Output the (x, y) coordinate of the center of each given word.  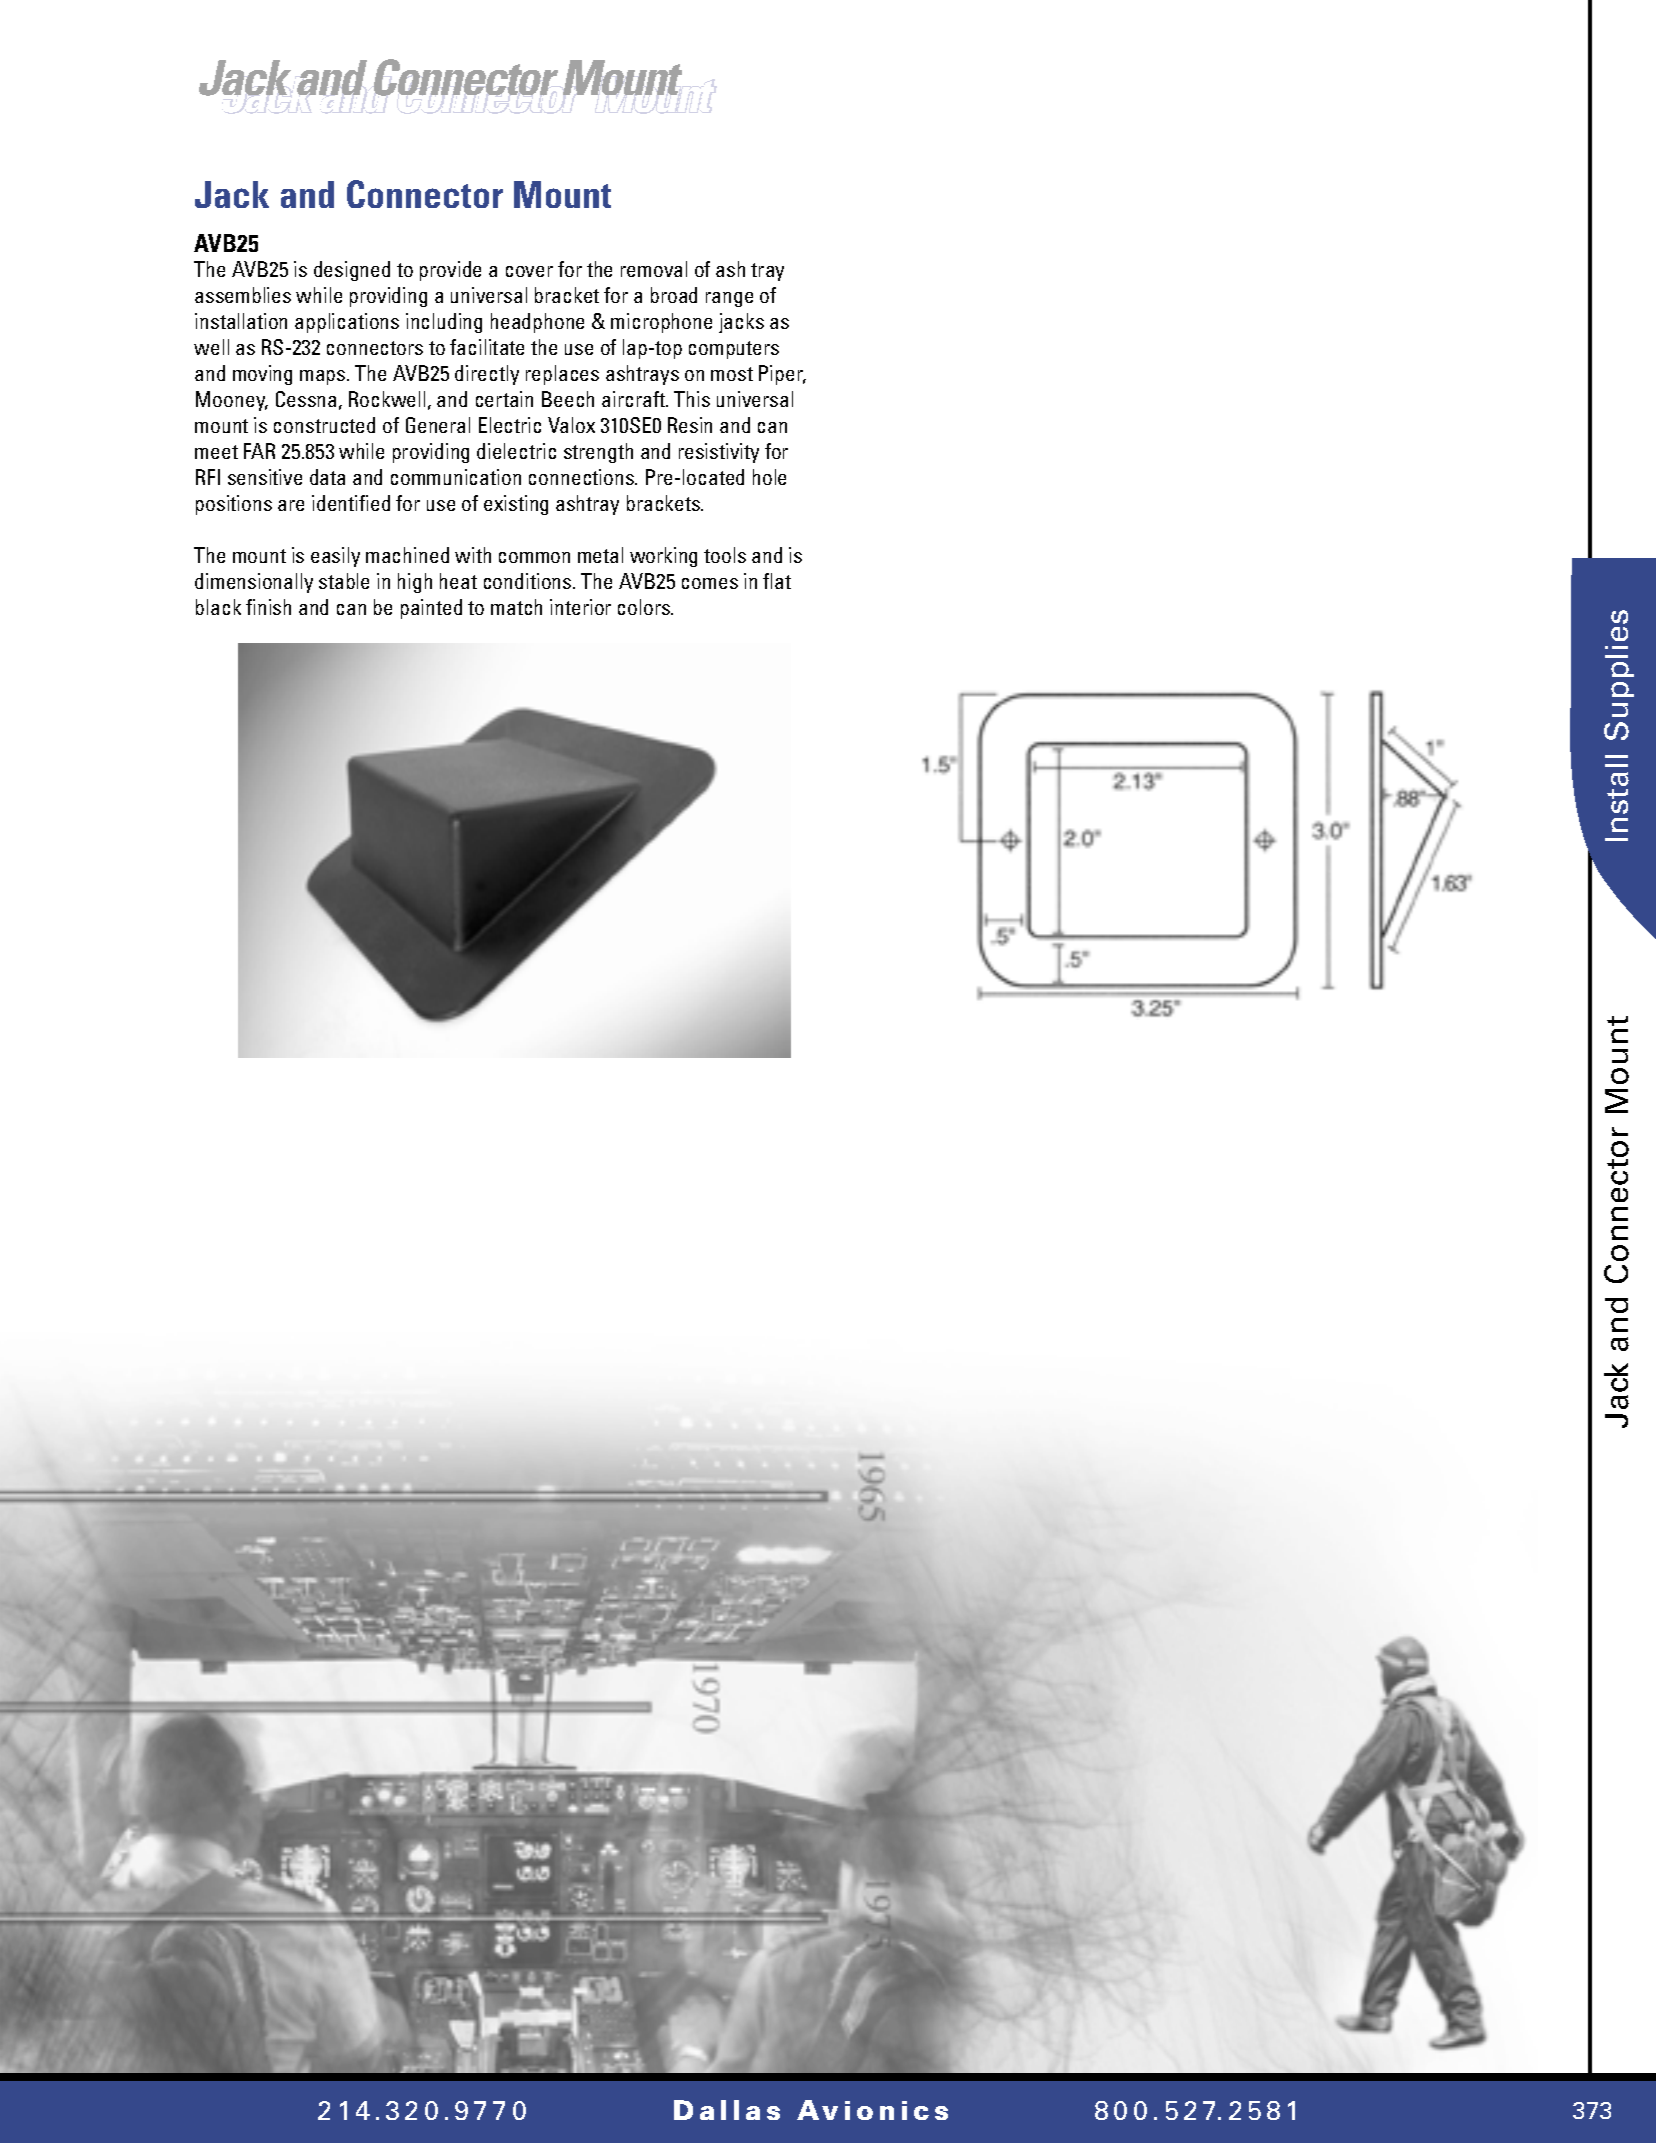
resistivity (719, 453)
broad (674, 295)
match (516, 607)
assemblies (243, 295)
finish (268, 607)
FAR (259, 451)
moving (262, 375)
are (291, 505)
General (438, 425)
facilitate (487, 347)
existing (516, 505)
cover (529, 271)
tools (725, 555)
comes (710, 583)
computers (734, 350)
